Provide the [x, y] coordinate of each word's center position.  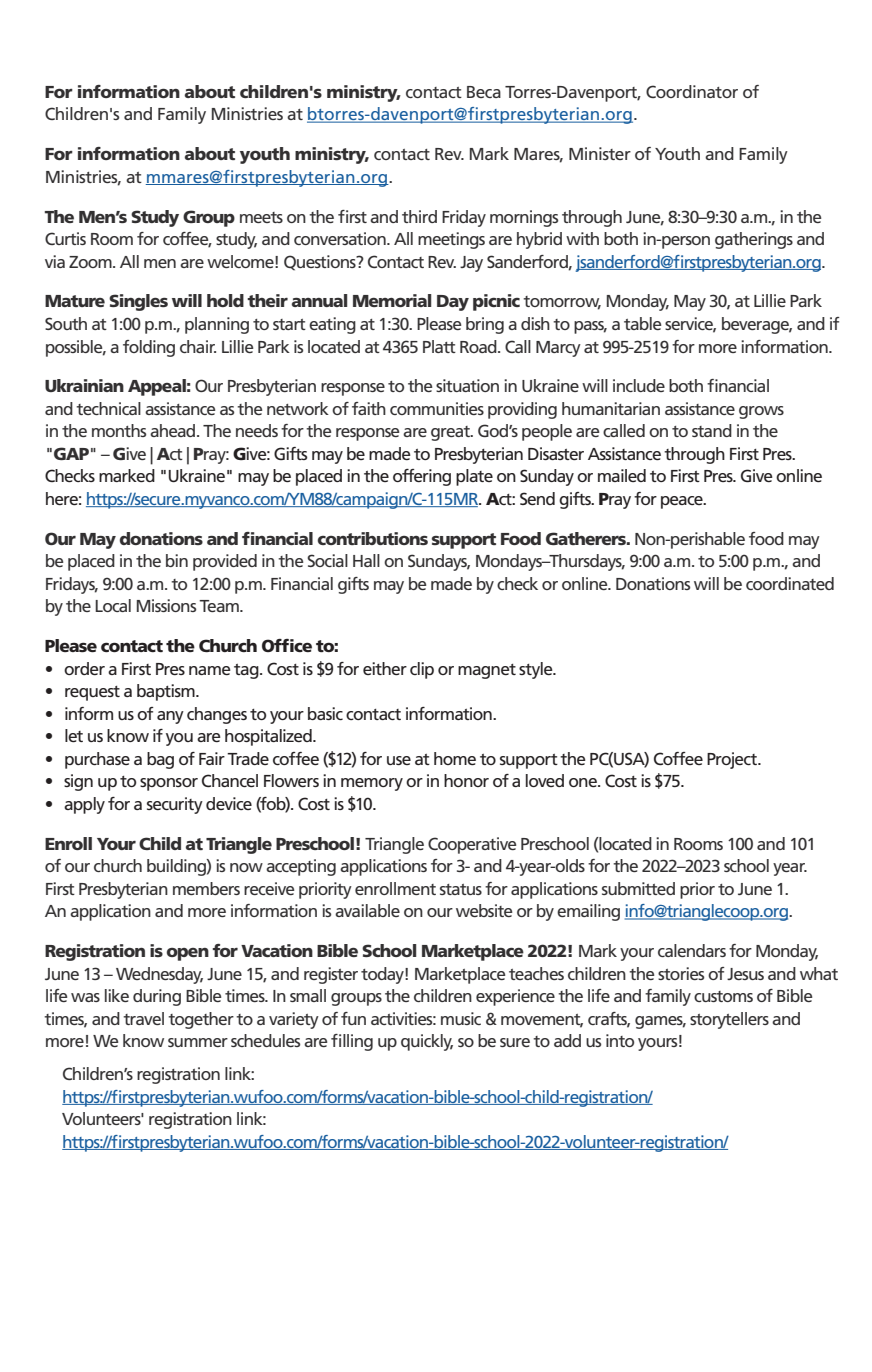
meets [261, 217]
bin [177, 560]
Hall [366, 560]
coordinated [790, 583]
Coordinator [692, 91]
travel [143, 1018]
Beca [484, 92]
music [461, 1018]
